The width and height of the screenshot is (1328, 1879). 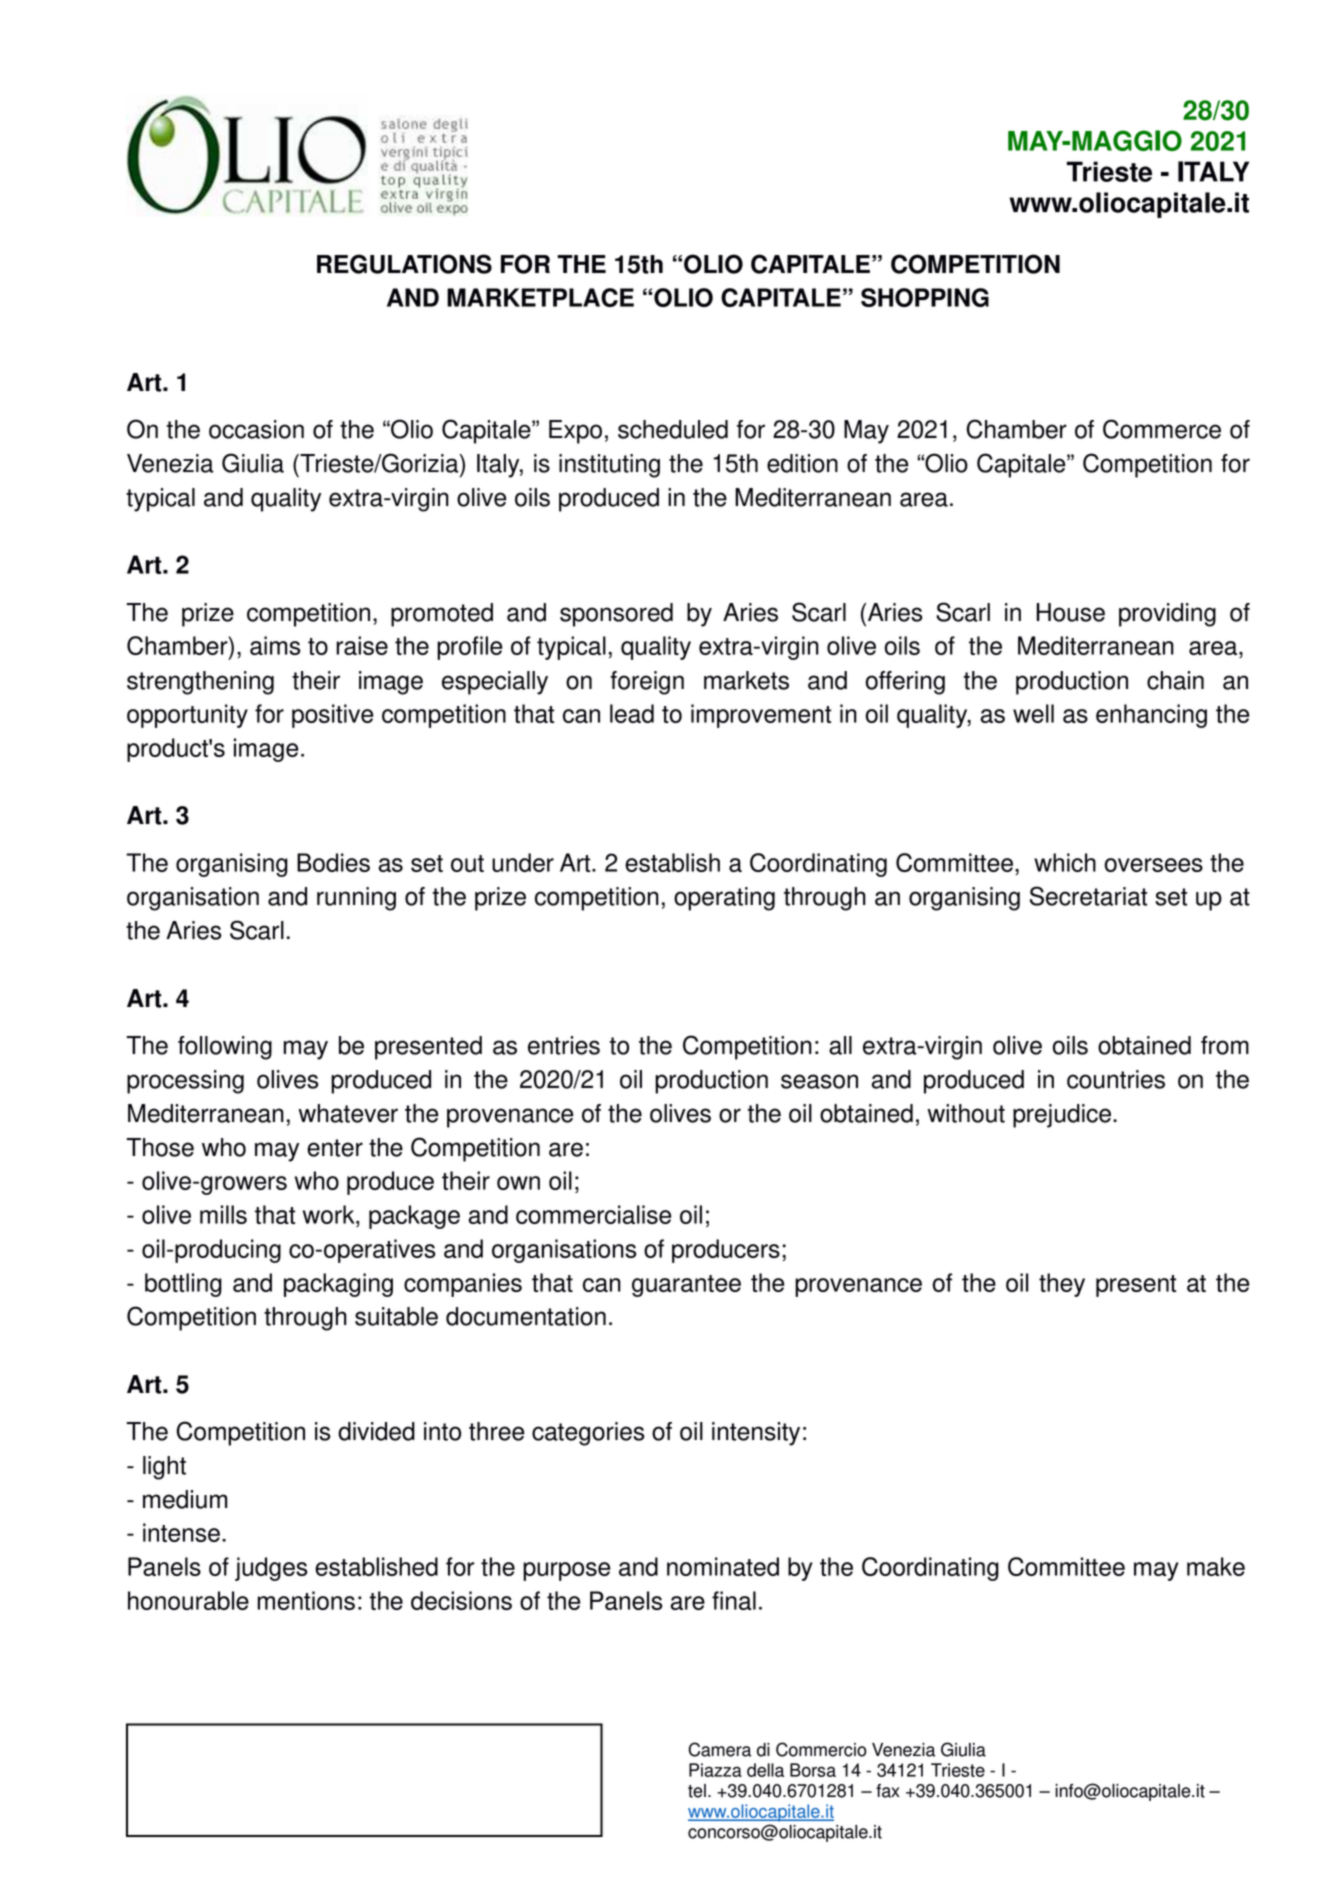 What do you see at coordinates (1116, 1079) in the screenshot?
I see `countries` at bounding box center [1116, 1079].
